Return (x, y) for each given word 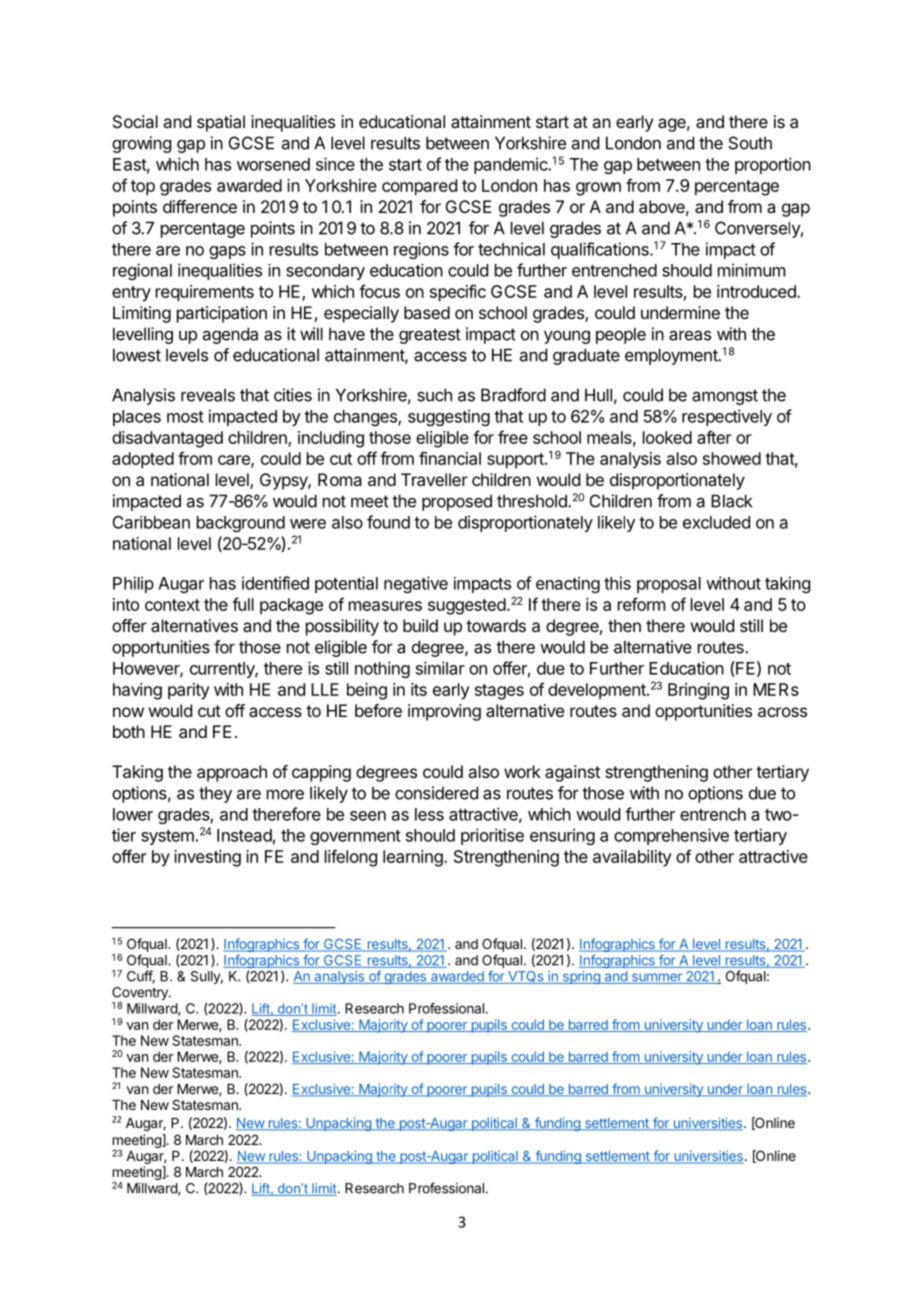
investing (207, 858)
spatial (221, 123)
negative (416, 584)
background (241, 524)
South (750, 143)
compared (419, 187)
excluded (716, 522)
